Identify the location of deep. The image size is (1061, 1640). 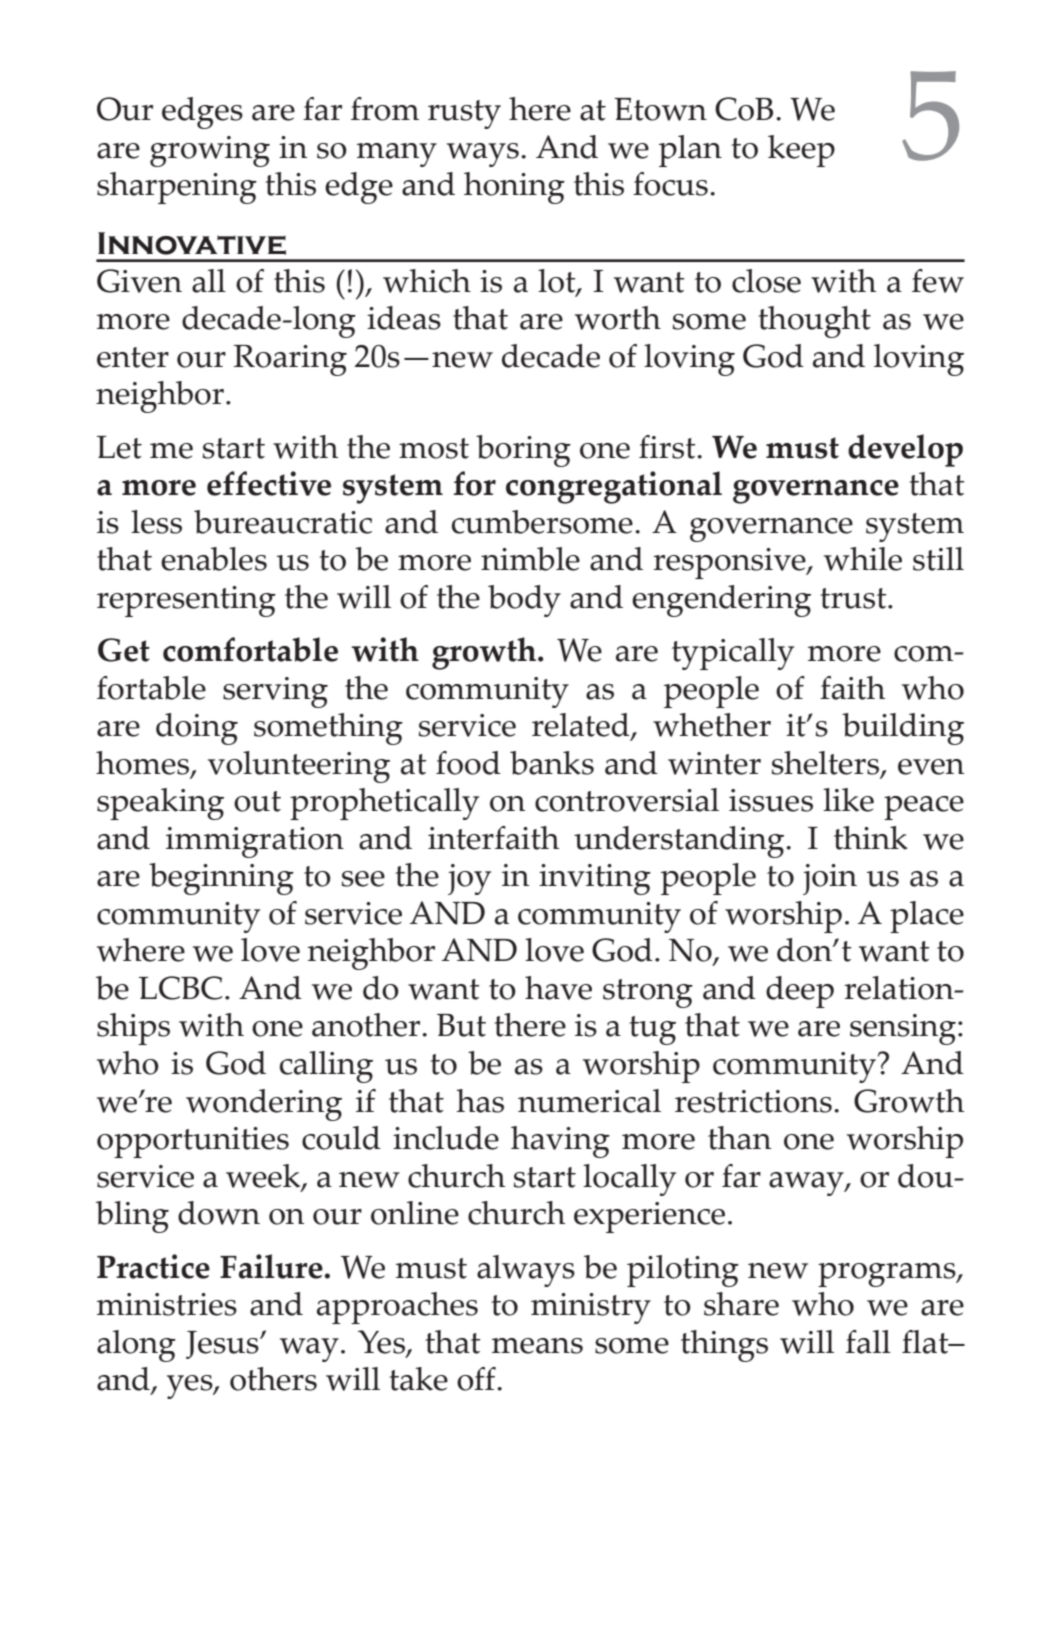
(800, 992).
